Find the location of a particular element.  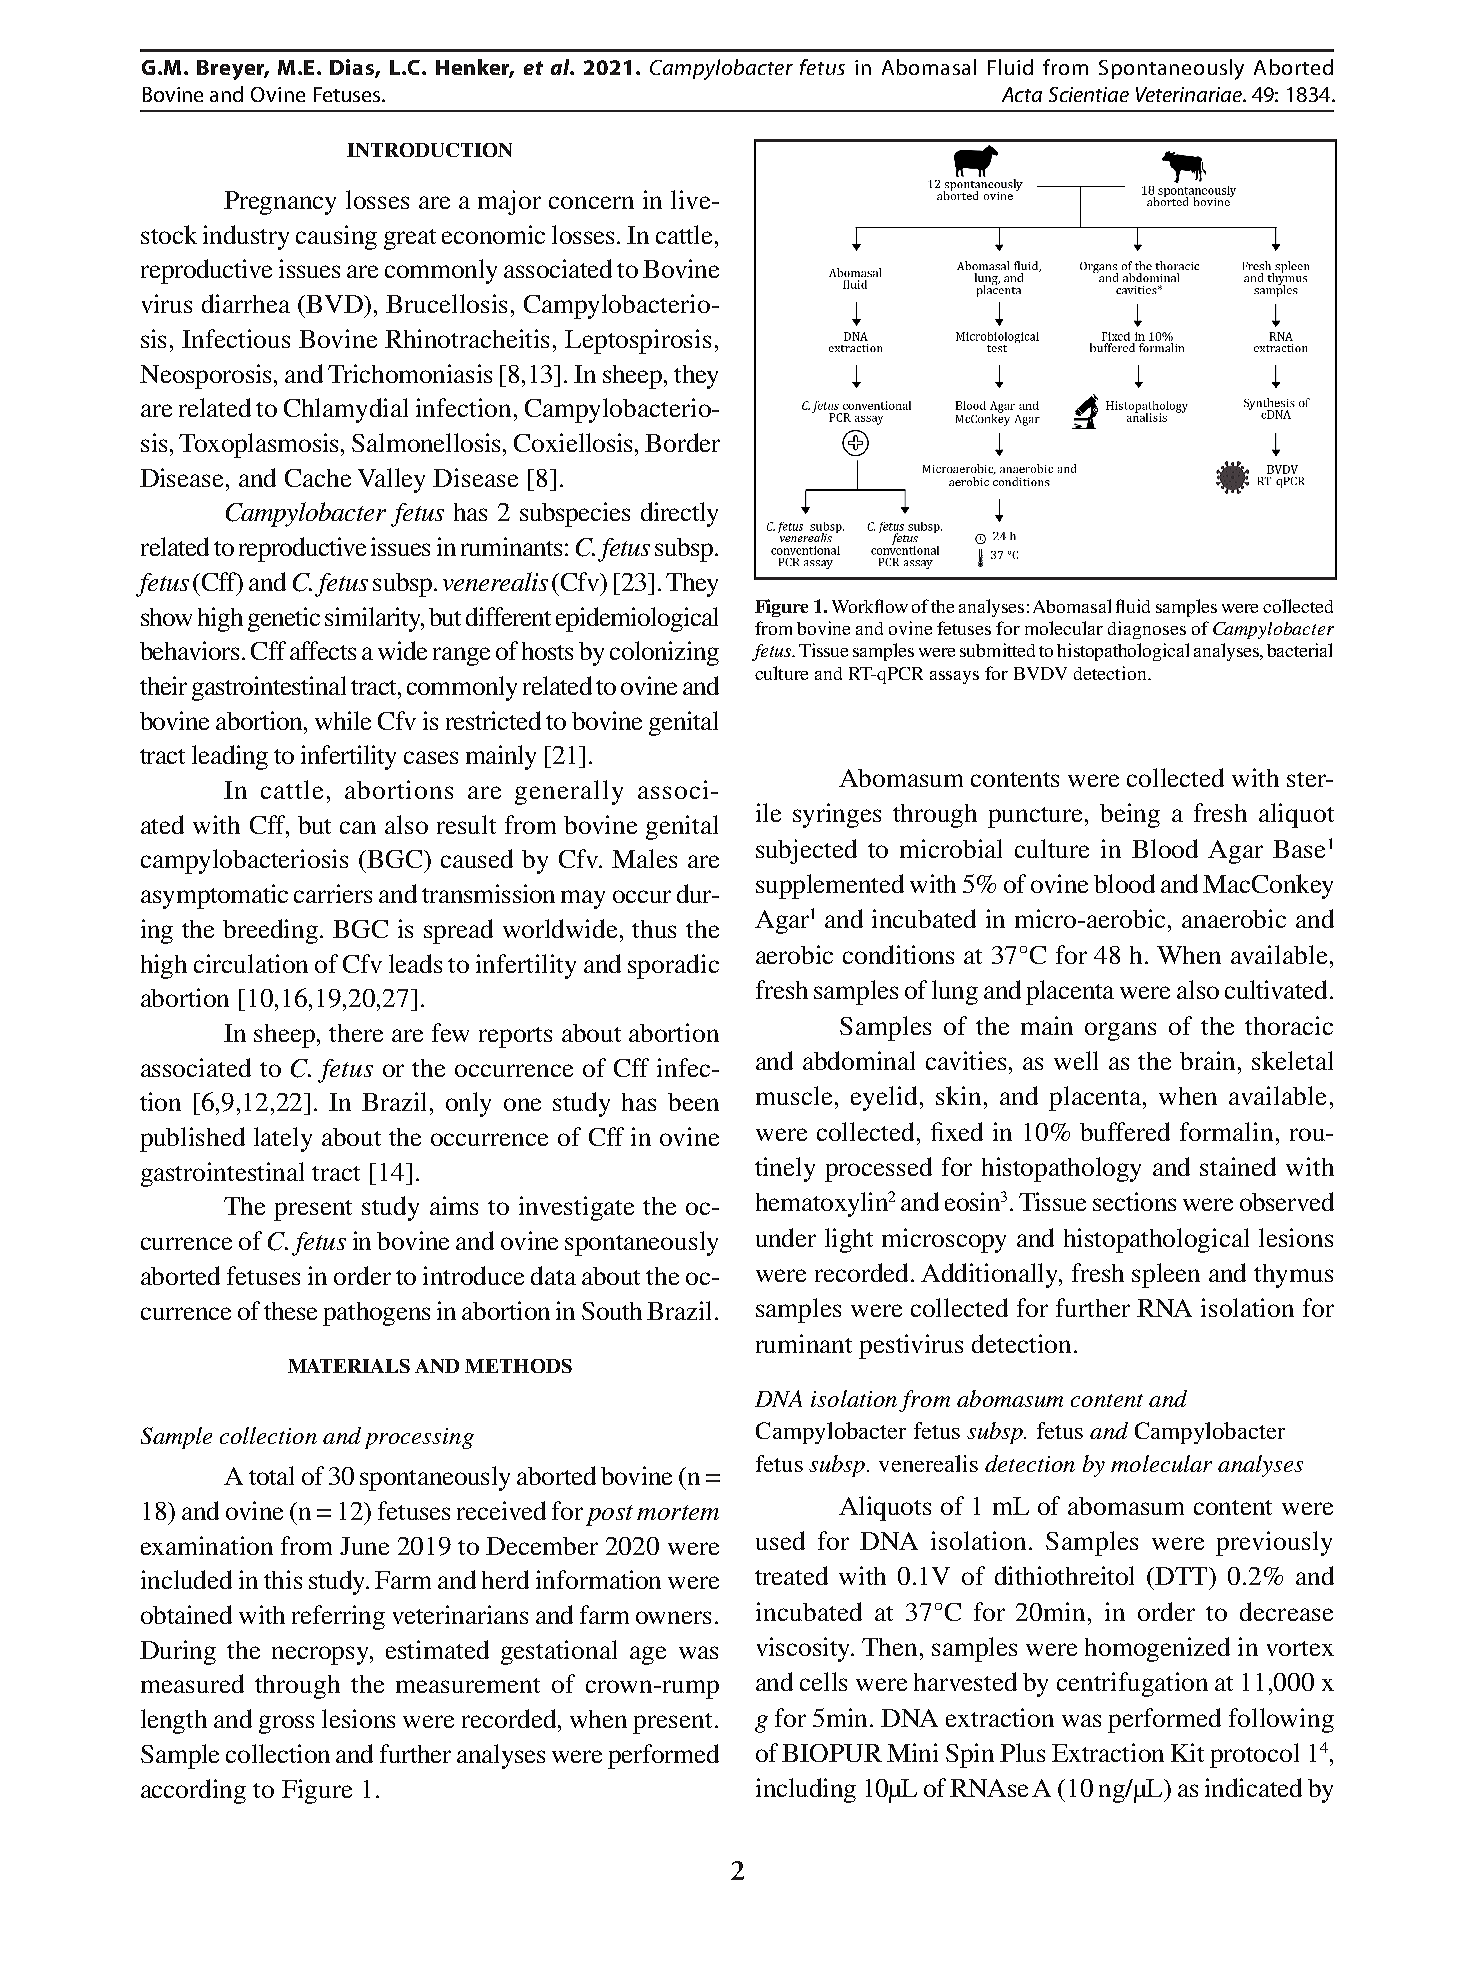

Dias is located at coordinates (353, 68).
